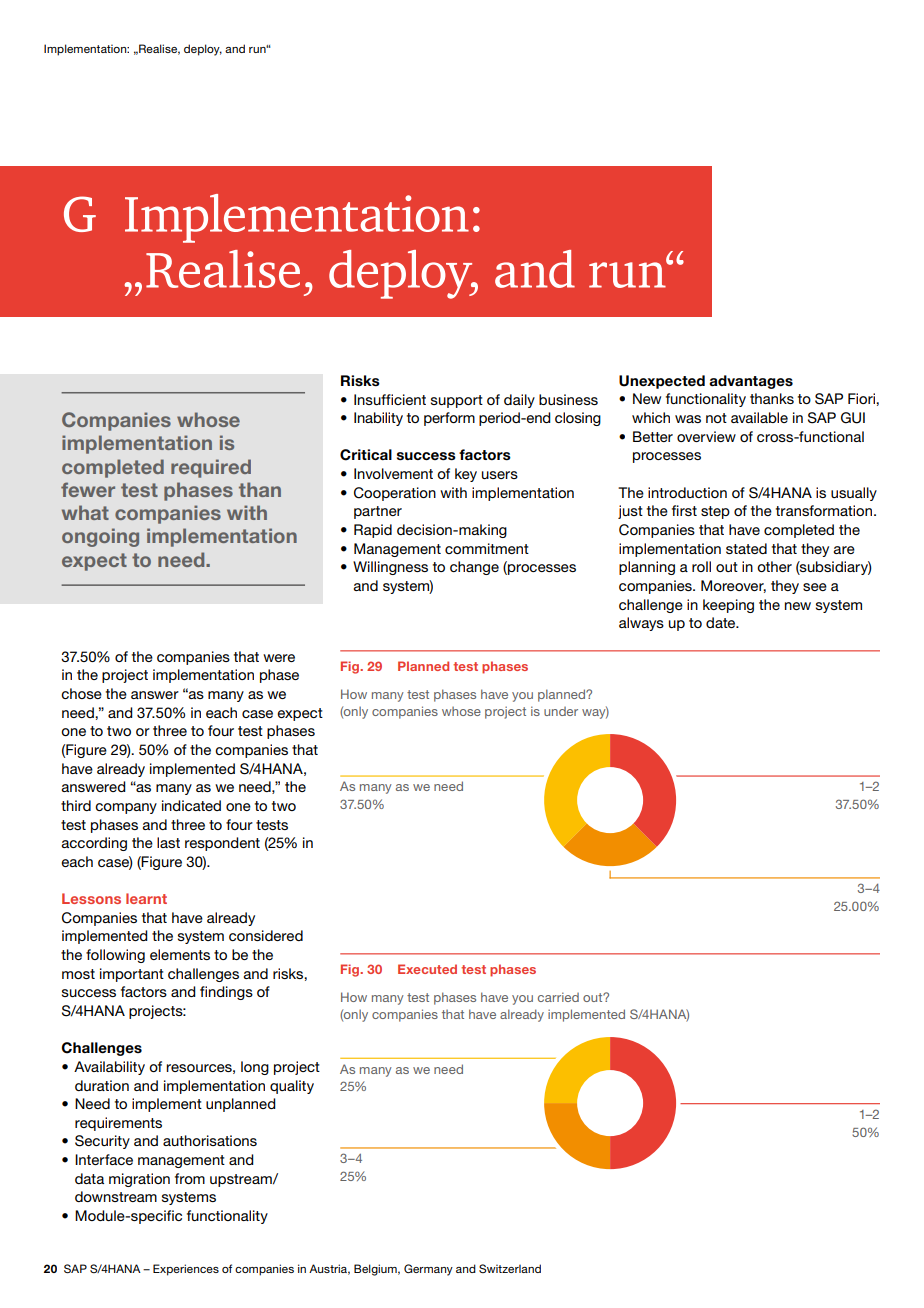  What do you see at coordinates (474, 568) in the image?
I see `change` at bounding box center [474, 568].
